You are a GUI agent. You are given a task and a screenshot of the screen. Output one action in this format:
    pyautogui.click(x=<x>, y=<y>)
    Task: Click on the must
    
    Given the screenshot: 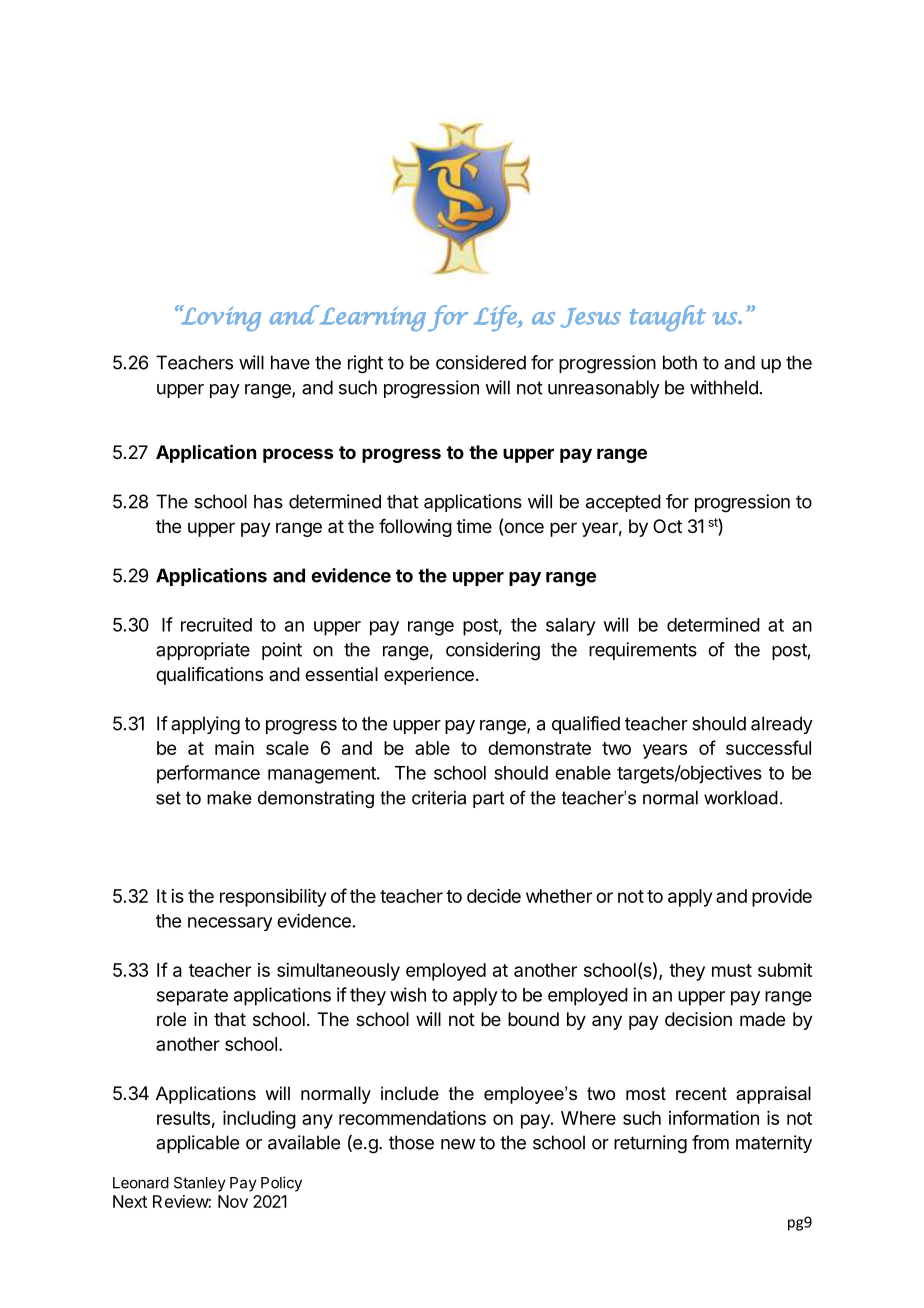 What is the action you would take?
    pyautogui.click(x=732, y=970)
